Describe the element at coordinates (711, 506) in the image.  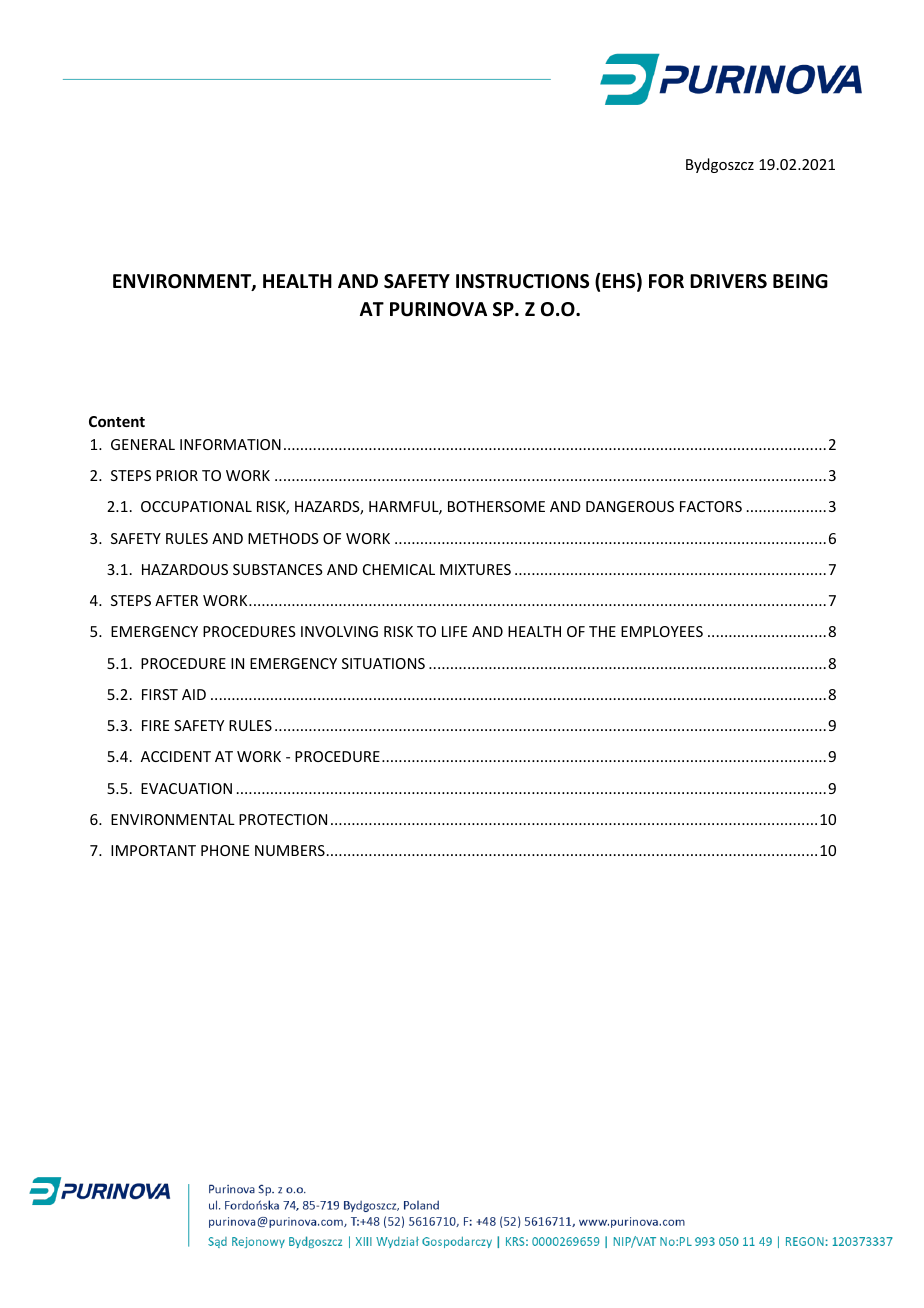
I see `FACTORS` at that location.
